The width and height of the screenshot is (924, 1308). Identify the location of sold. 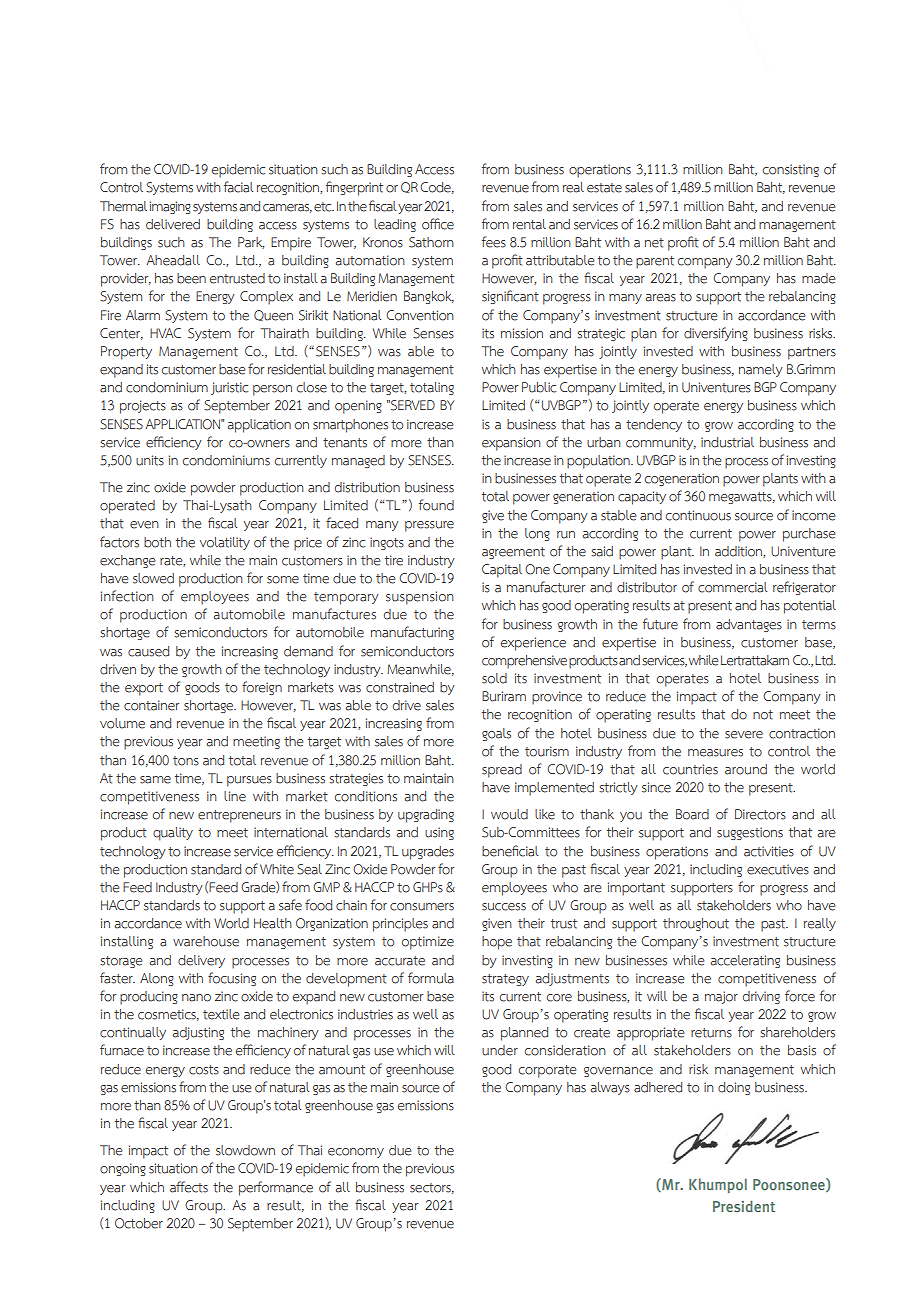
(494, 678).
